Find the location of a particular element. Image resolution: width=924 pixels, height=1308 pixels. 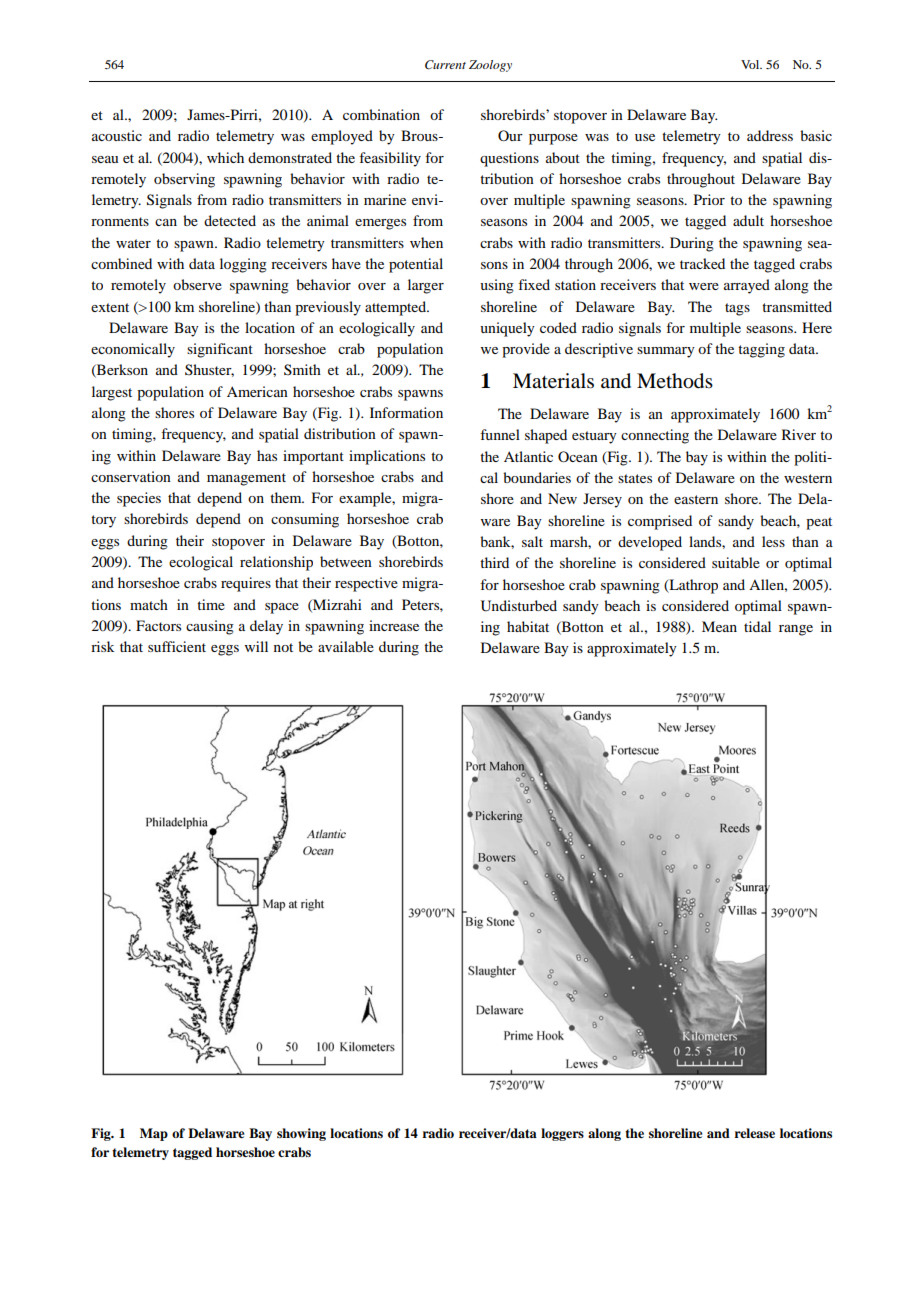

Map is located at coordinates (154, 1134).
